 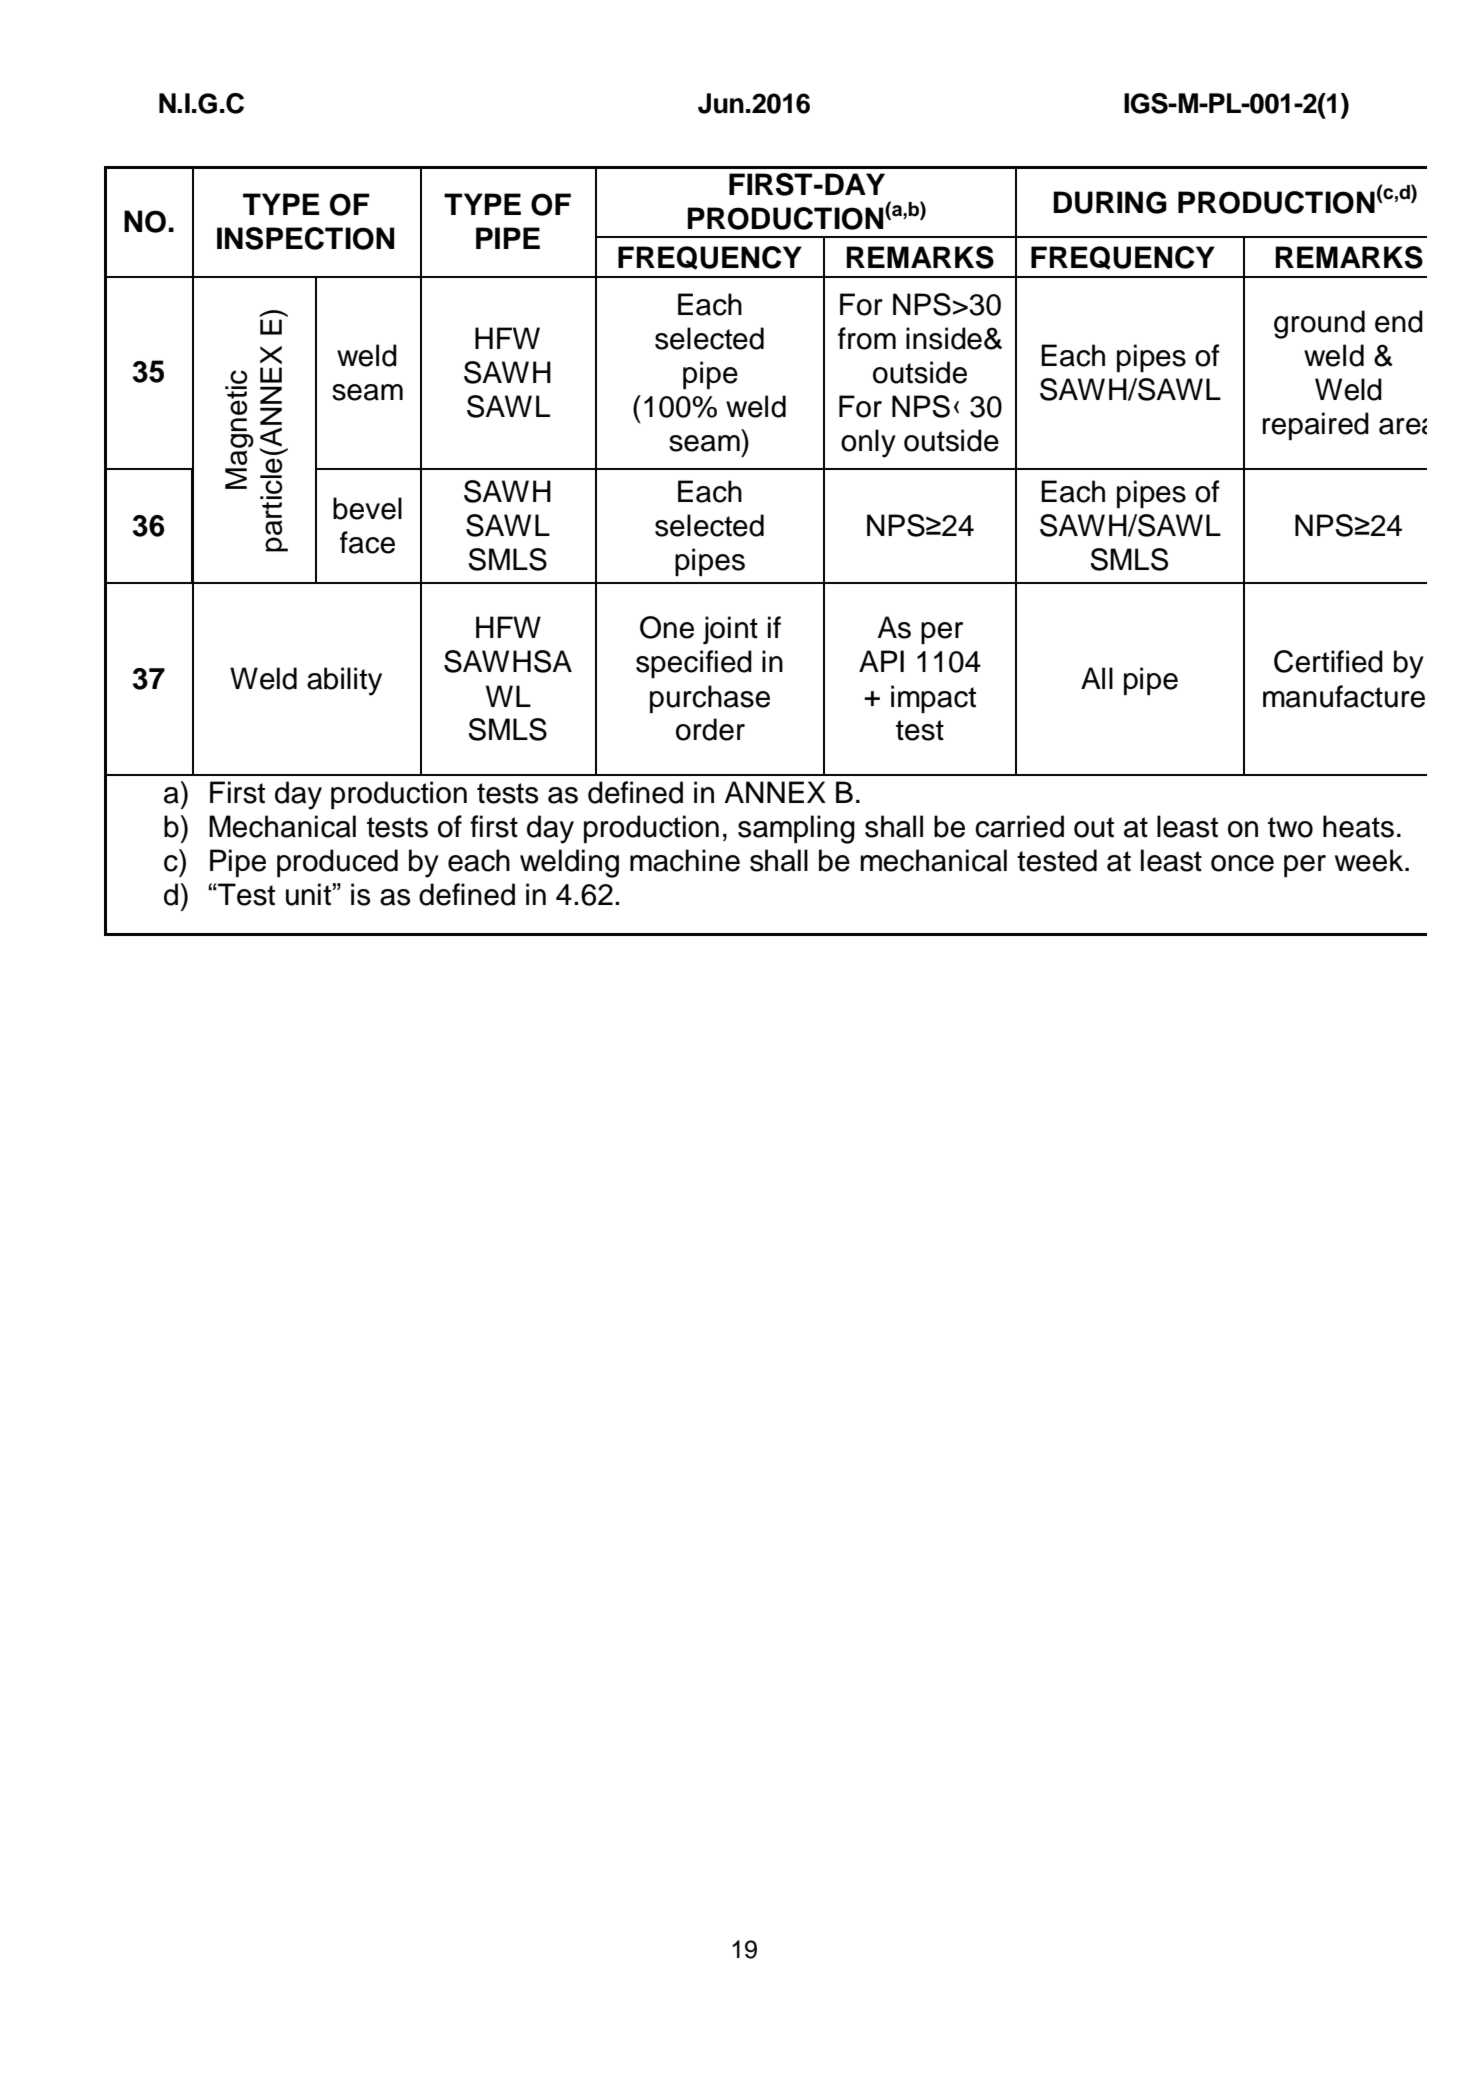 I want to click on joint, so click(x=730, y=630).
